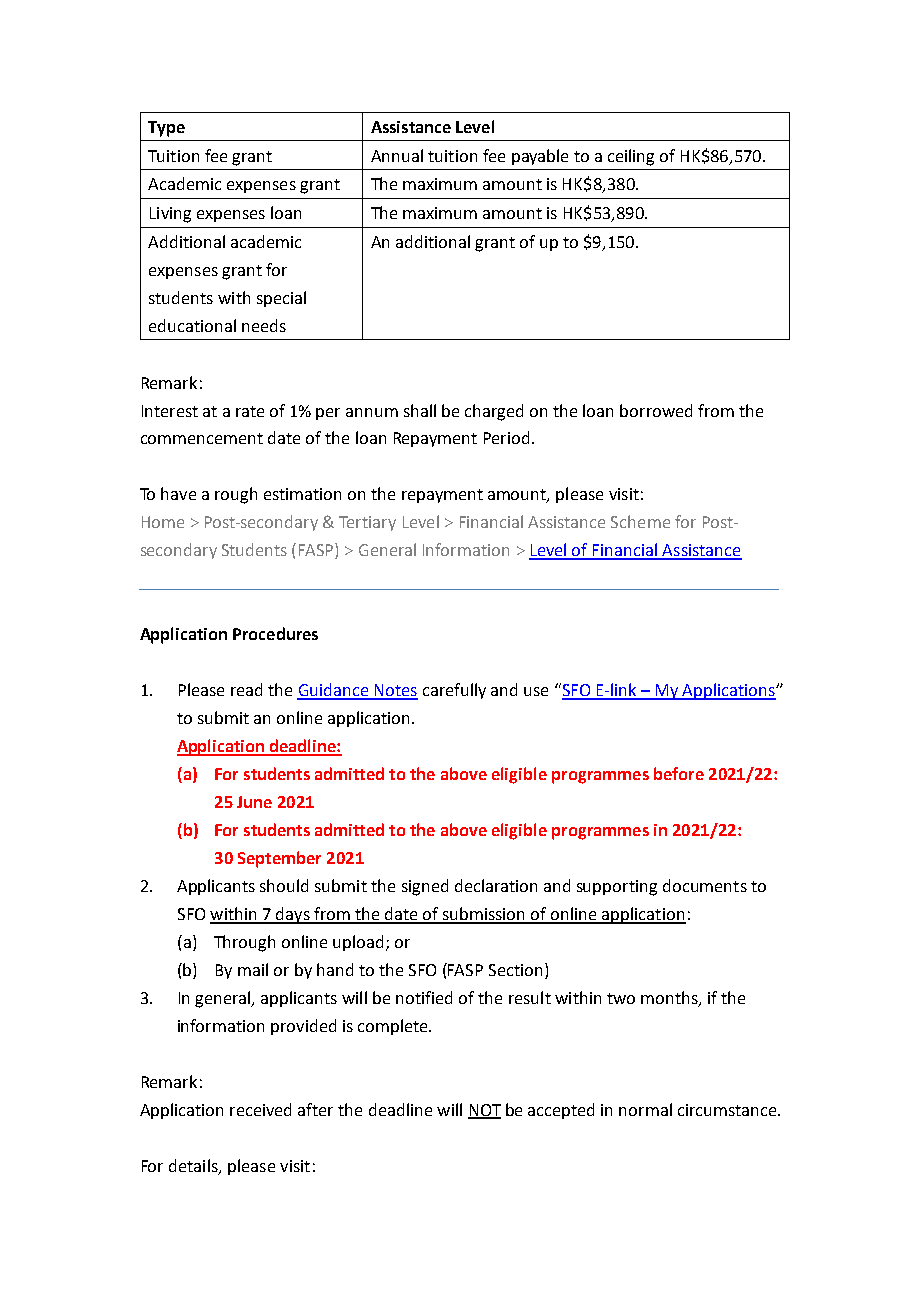 The image size is (924, 1308). What do you see at coordinates (645, 1109) in the screenshot?
I see `normal` at bounding box center [645, 1109].
